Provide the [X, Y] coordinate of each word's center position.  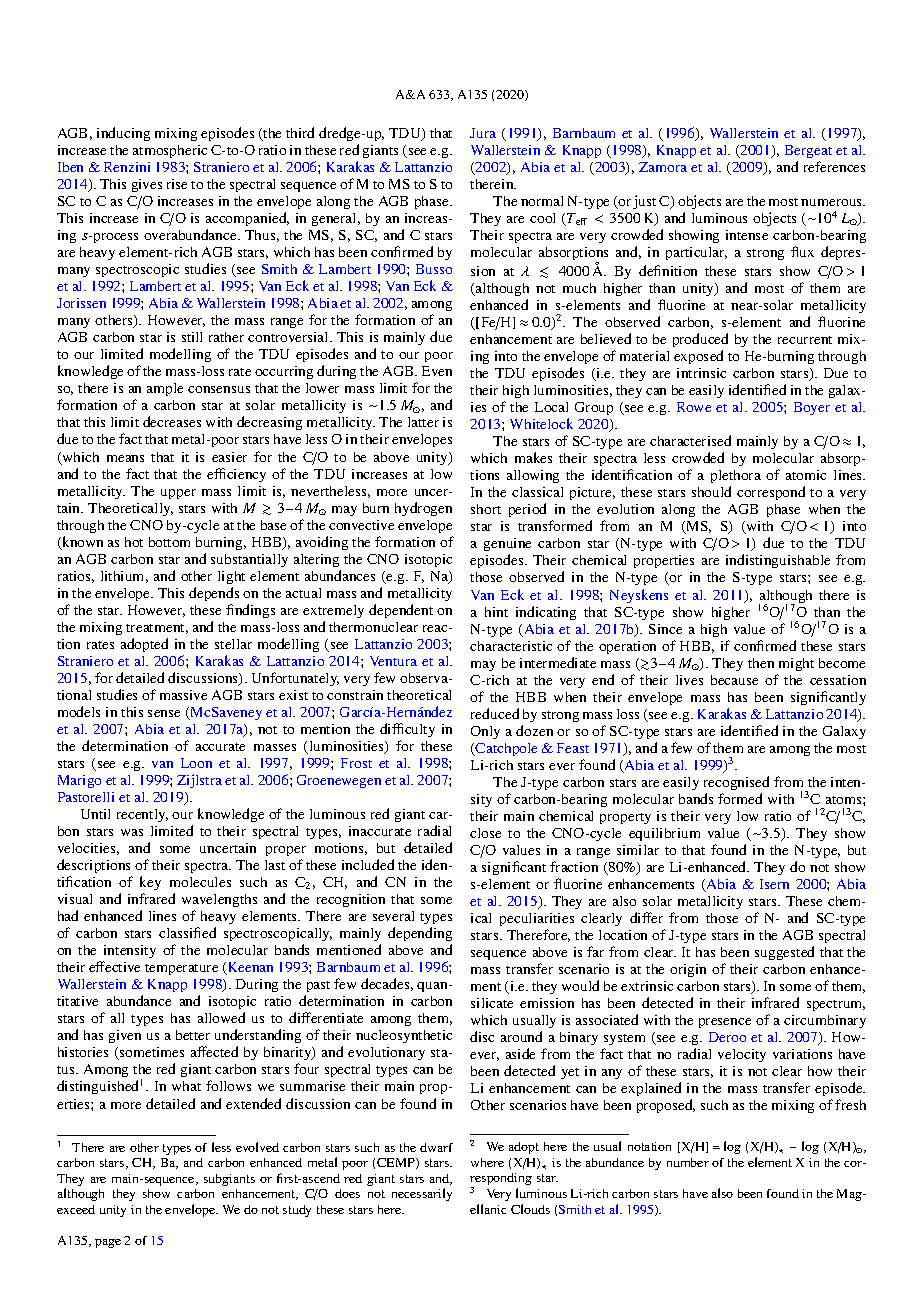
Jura [483, 133]
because [734, 680]
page [108, 1243]
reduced [495, 713]
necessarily [422, 1194]
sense [164, 713]
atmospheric [170, 151]
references [834, 166]
